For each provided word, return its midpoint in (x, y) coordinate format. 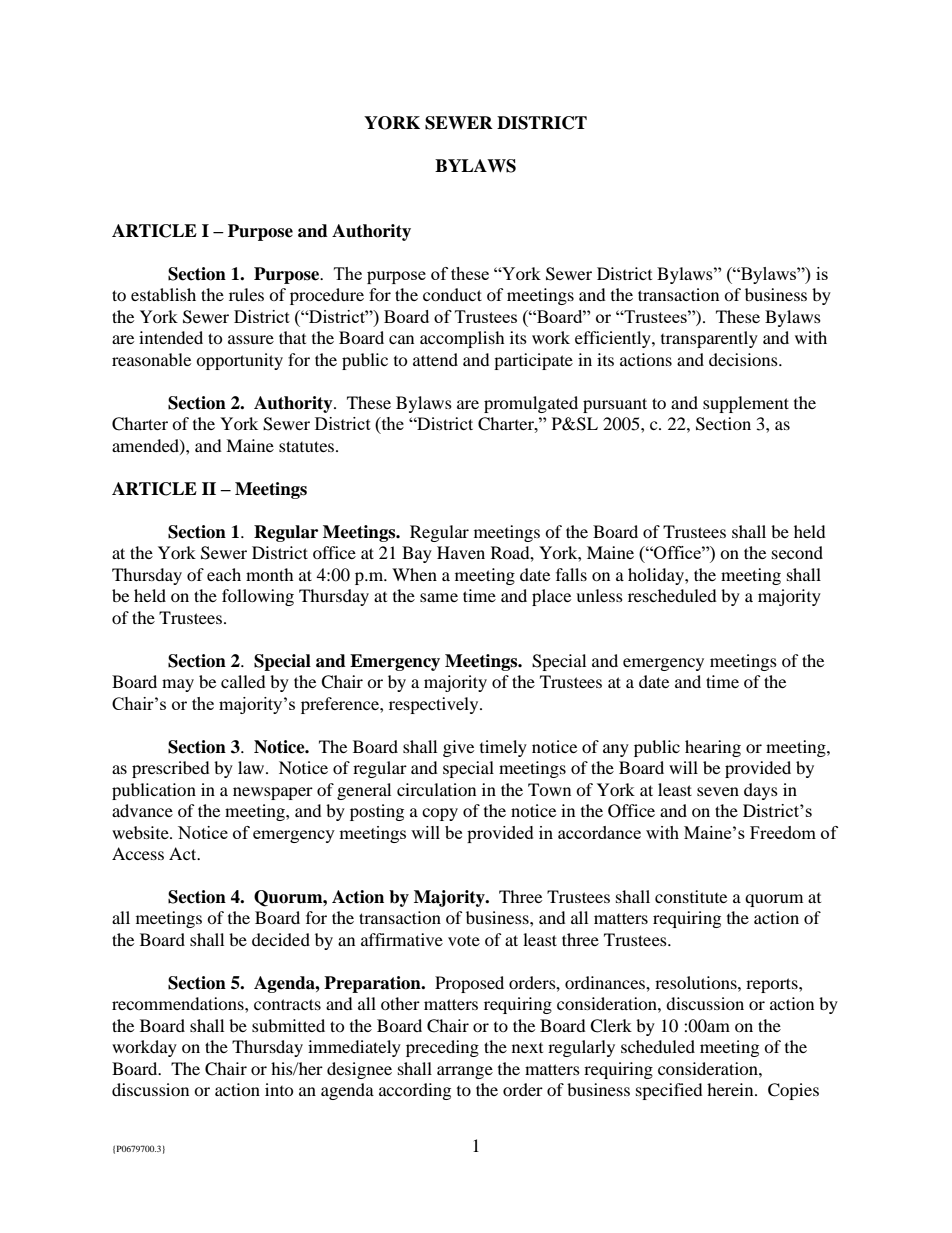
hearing (713, 748)
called (243, 681)
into (279, 1089)
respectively (435, 705)
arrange (465, 1072)
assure (251, 339)
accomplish (462, 339)
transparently (709, 339)
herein (731, 1089)
